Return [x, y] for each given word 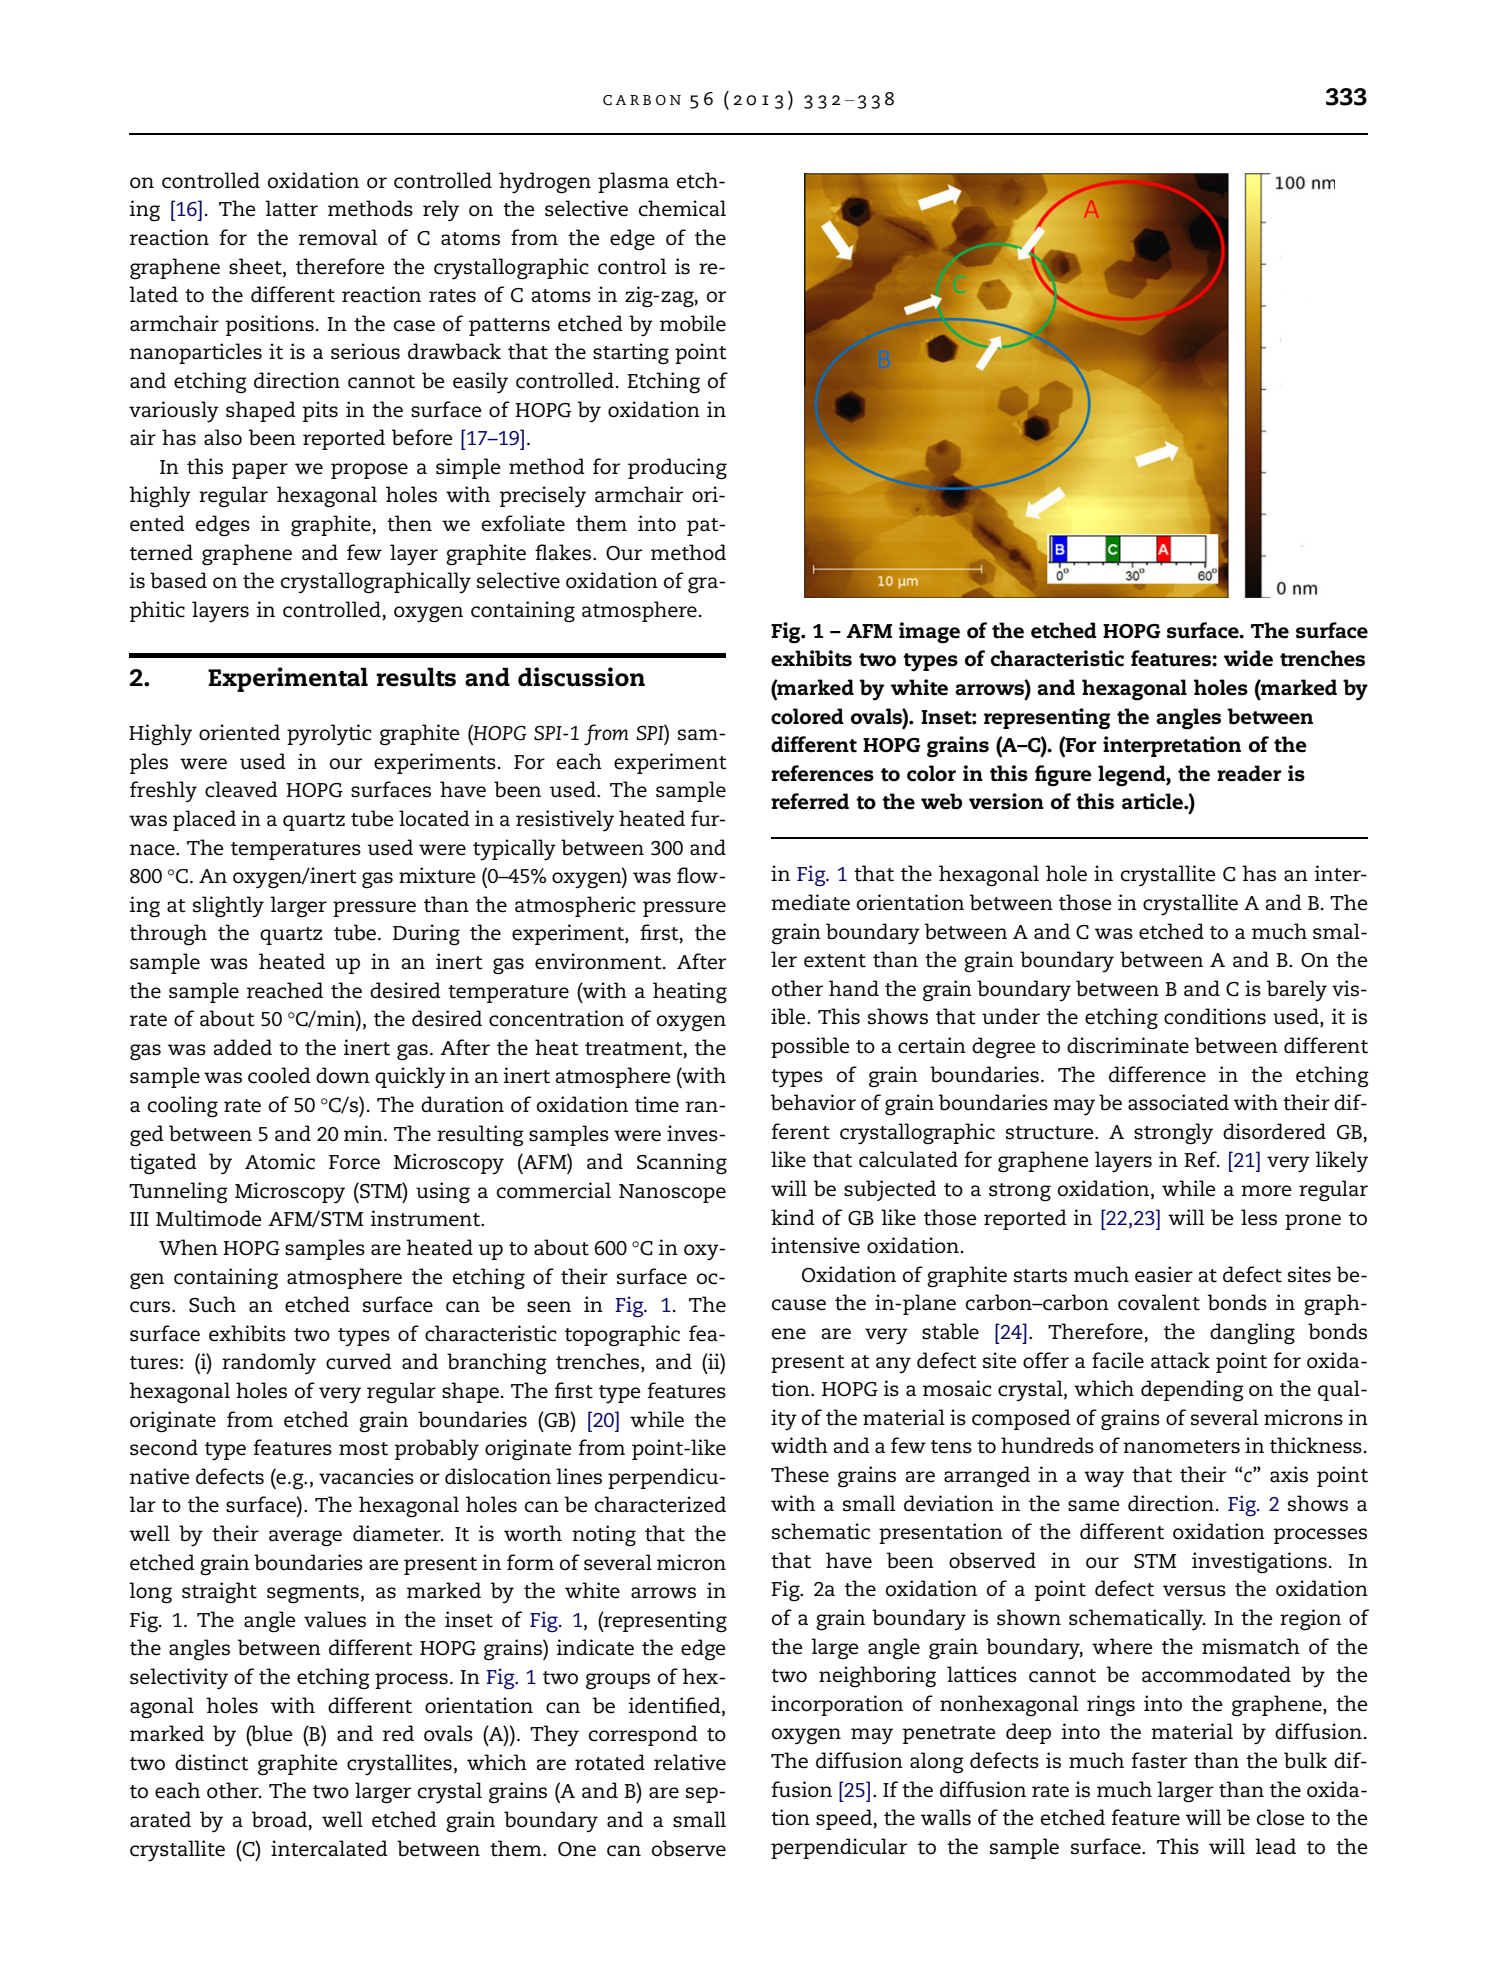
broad [279, 1819]
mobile [693, 323]
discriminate [1128, 1045]
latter [291, 208]
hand [854, 988]
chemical [682, 208]
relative [690, 1762]
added [243, 1047]
